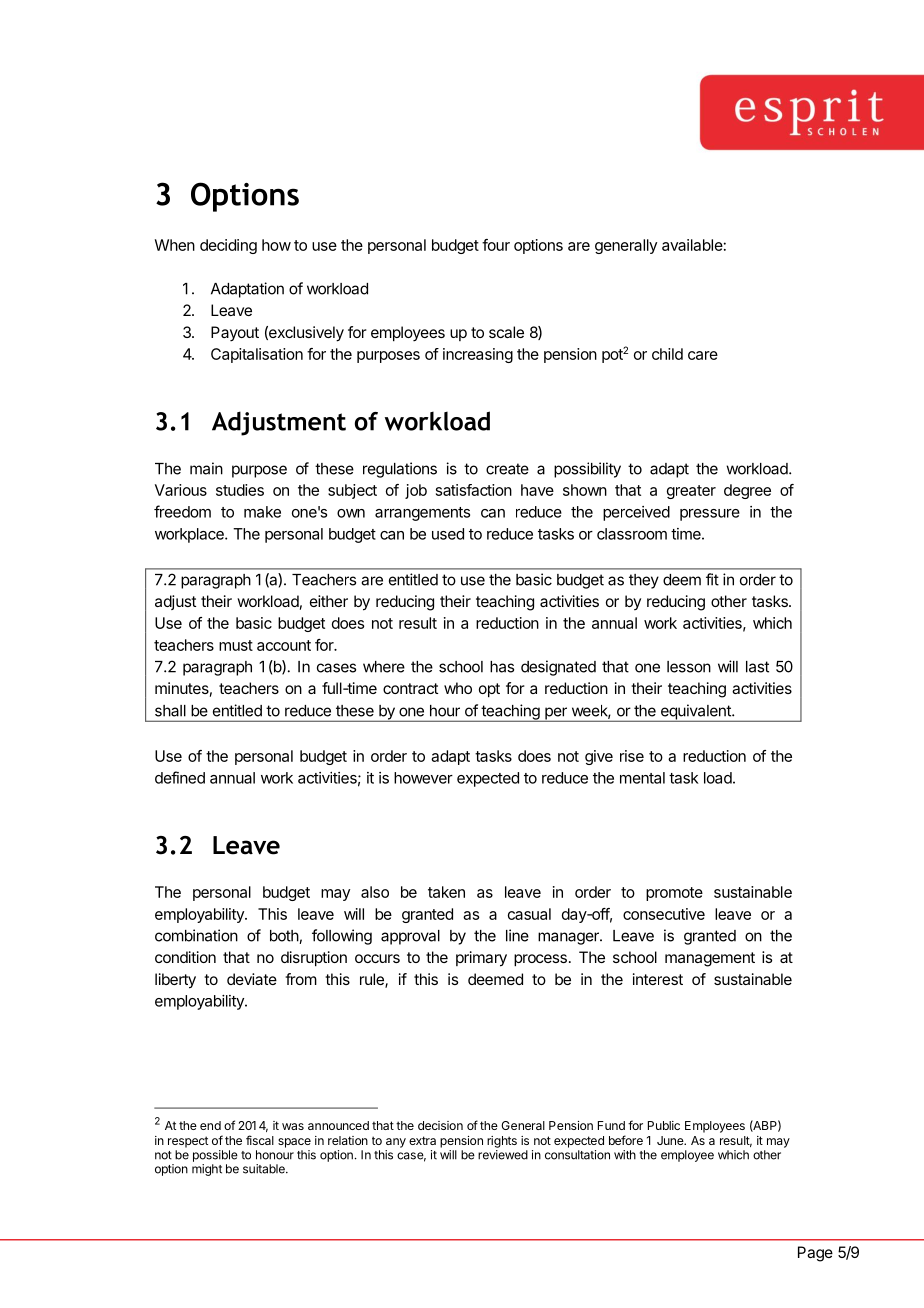 Image resolution: width=924 pixels, height=1308 pixels. What do you see at coordinates (496, 245) in the document?
I see `four` at bounding box center [496, 245].
